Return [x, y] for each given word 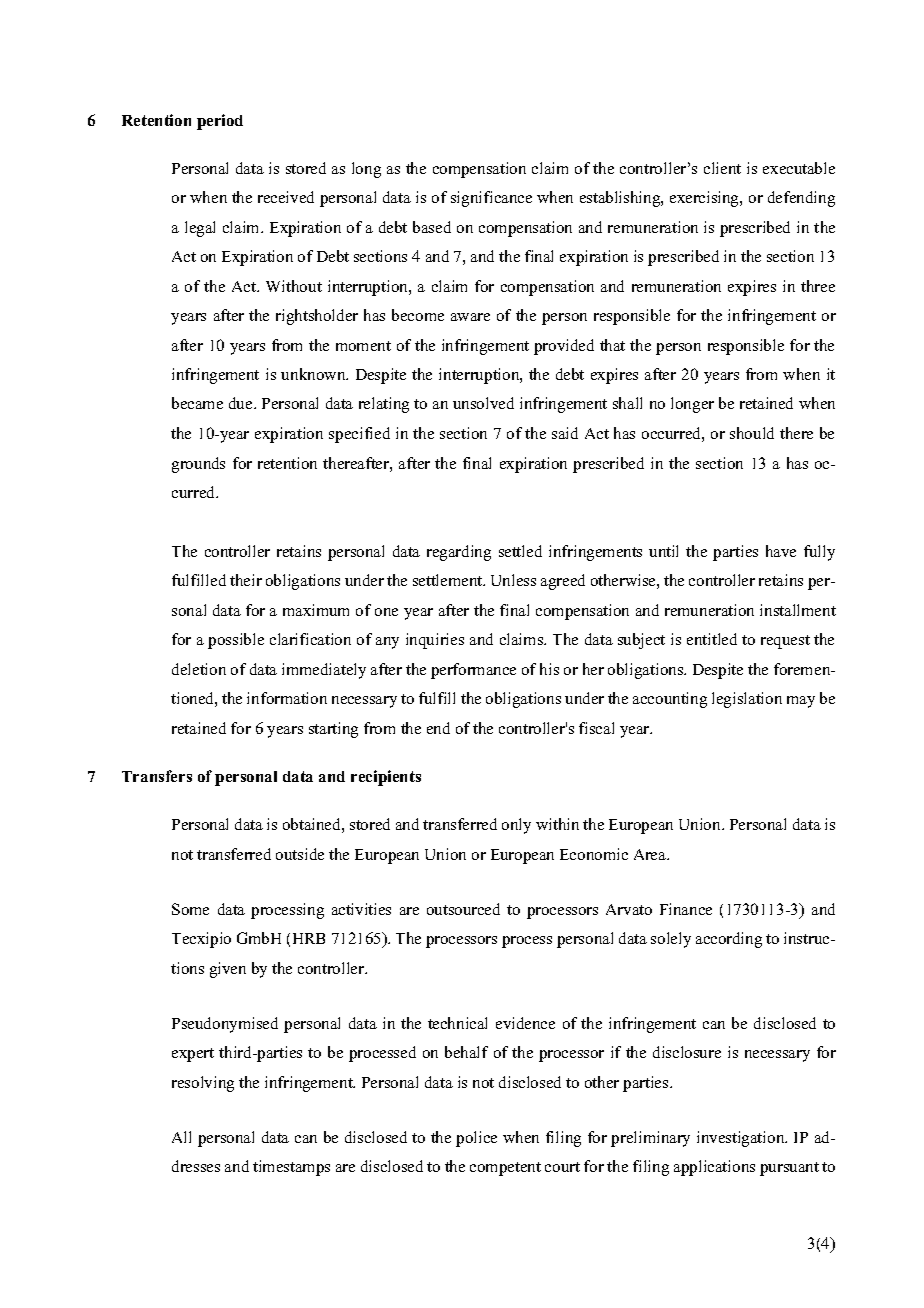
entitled [712, 639]
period [220, 122]
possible [236, 641]
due [242, 403]
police [476, 1139]
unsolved [483, 403]
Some [190, 909]
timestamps [291, 1168]
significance [491, 199]
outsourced [463, 909]
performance [473, 671]
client [722, 168]
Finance [686, 909]
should [752, 433]
